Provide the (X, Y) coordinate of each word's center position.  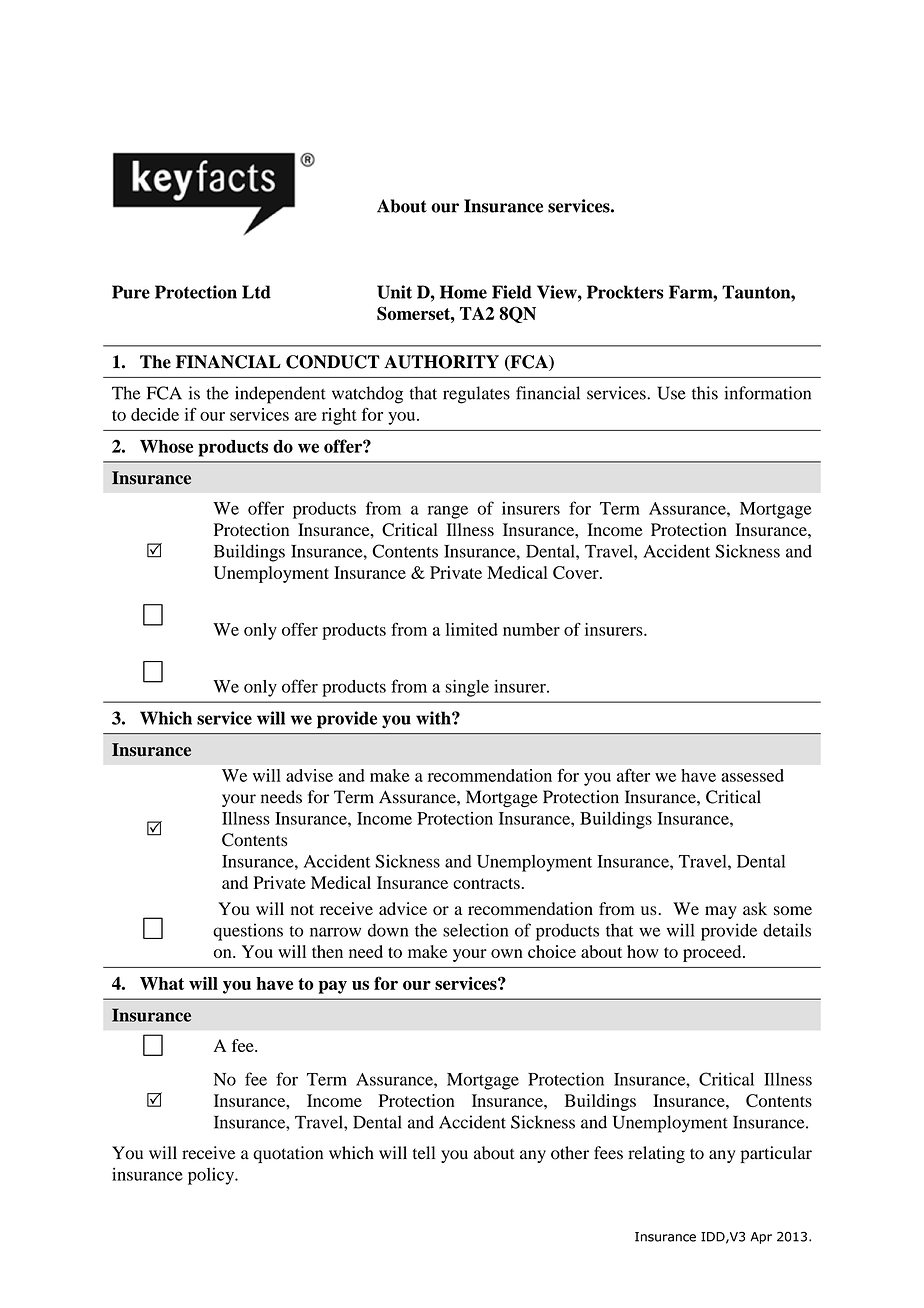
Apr (761, 1238)
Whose (166, 446)
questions (248, 932)
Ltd (256, 292)
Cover (577, 572)
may (721, 912)
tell (424, 1153)
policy (212, 1176)
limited (472, 629)
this (705, 393)
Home (463, 292)
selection (475, 930)
